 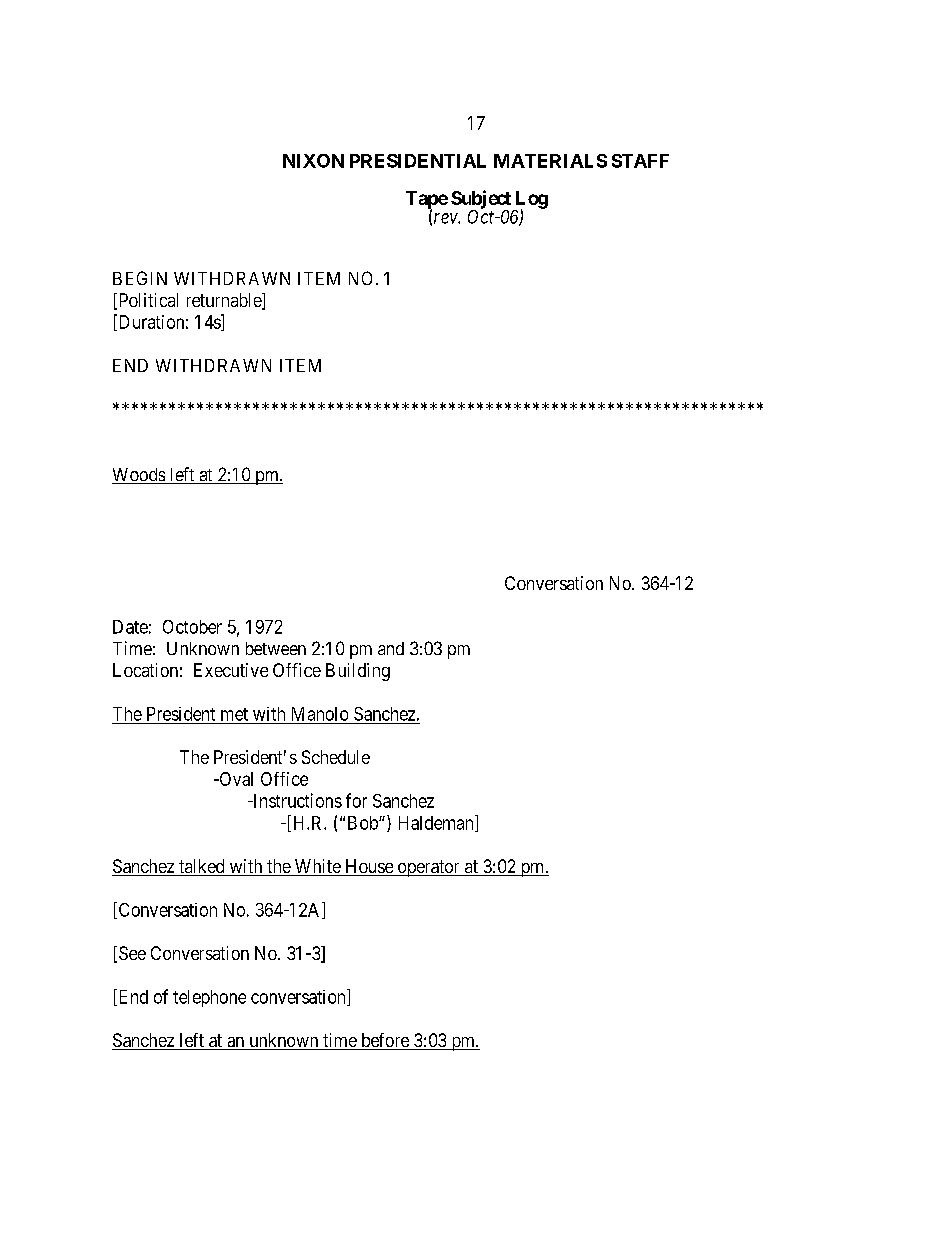 What do you see at coordinates (391, 648) in the screenshot?
I see `and` at bounding box center [391, 648].
